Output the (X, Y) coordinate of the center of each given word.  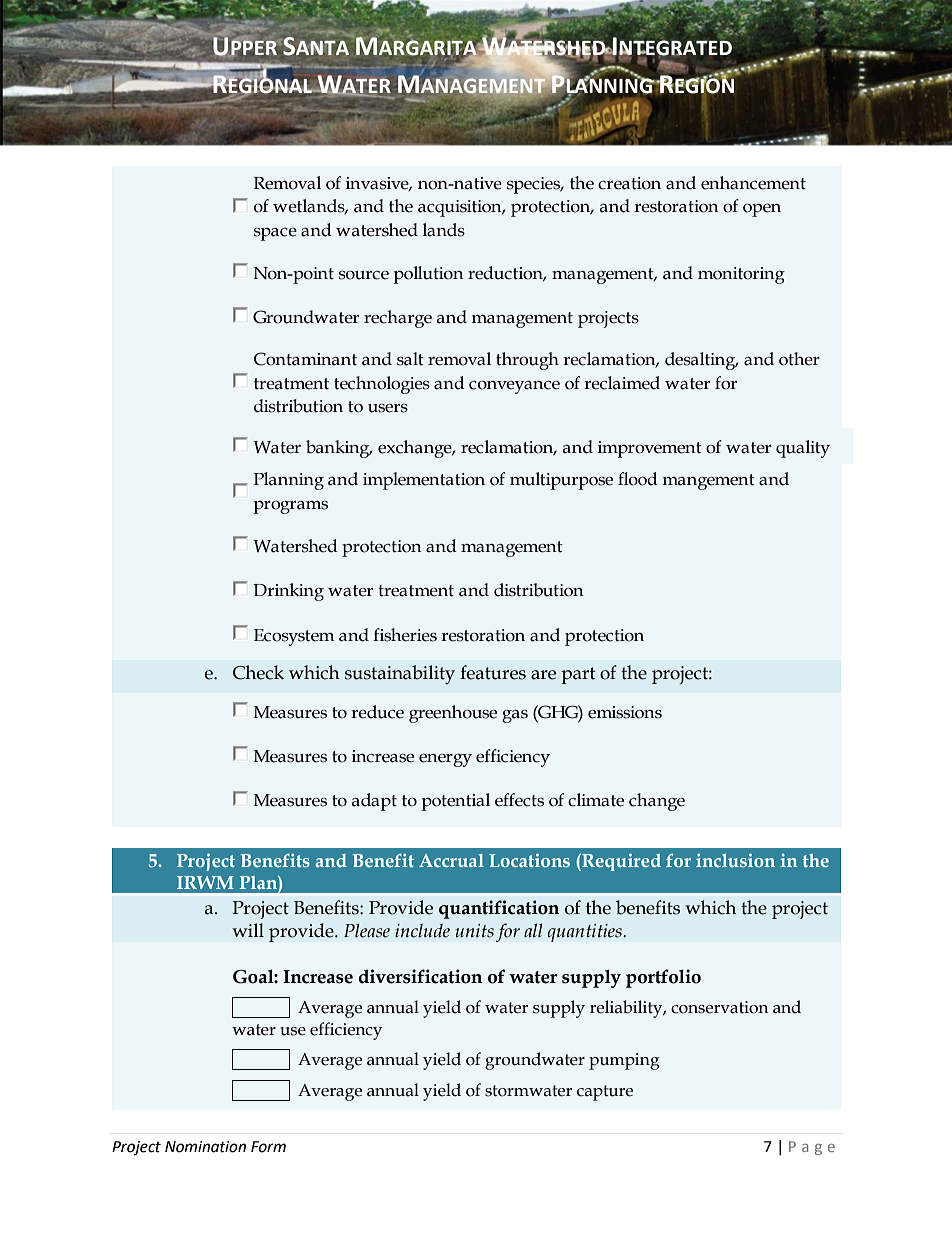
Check (258, 672)
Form (268, 1147)
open (762, 210)
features (493, 672)
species (535, 185)
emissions (625, 712)
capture (605, 1093)
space (275, 234)
